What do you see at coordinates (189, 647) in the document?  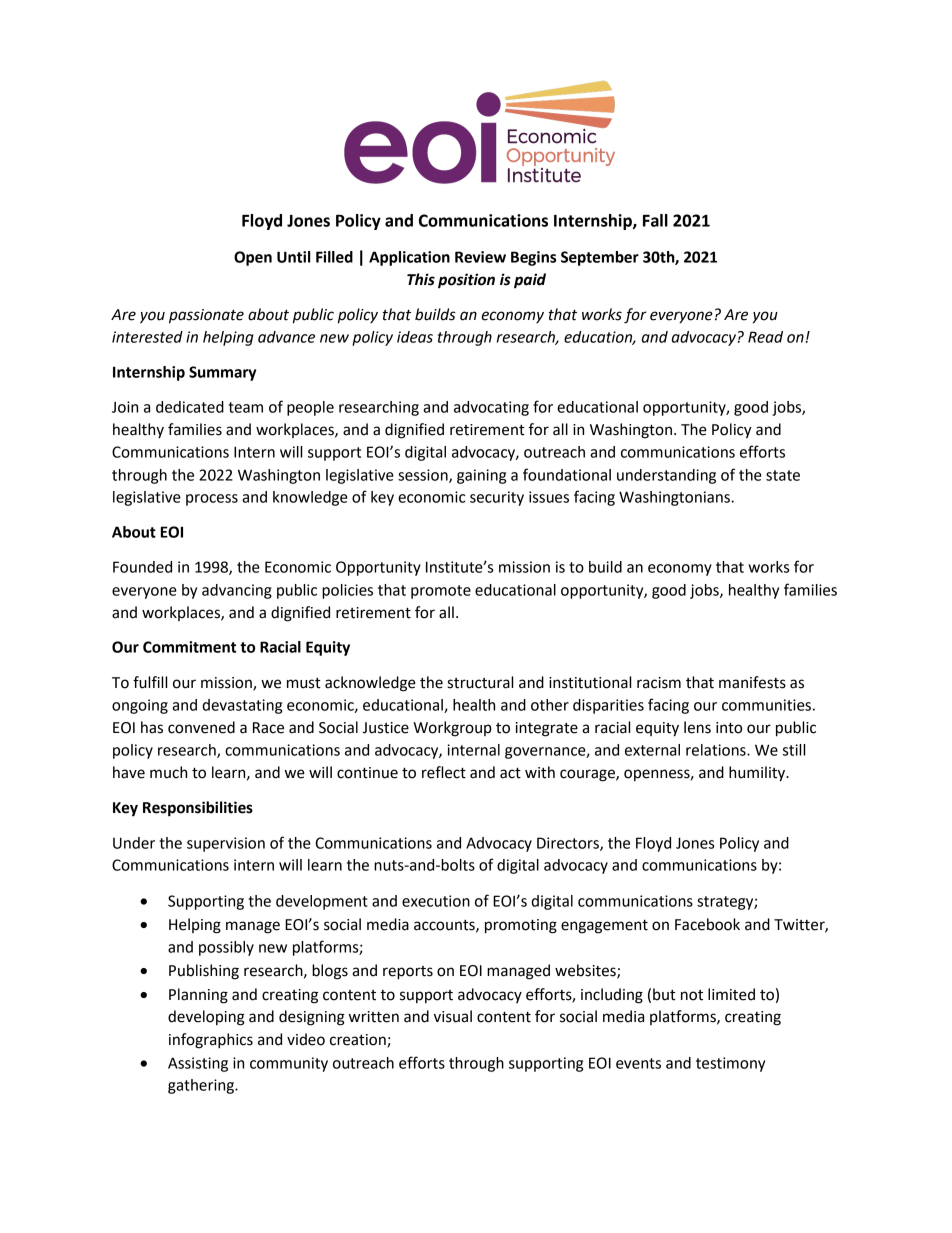 I see `Commitment` at bounding box center [189, 647].
